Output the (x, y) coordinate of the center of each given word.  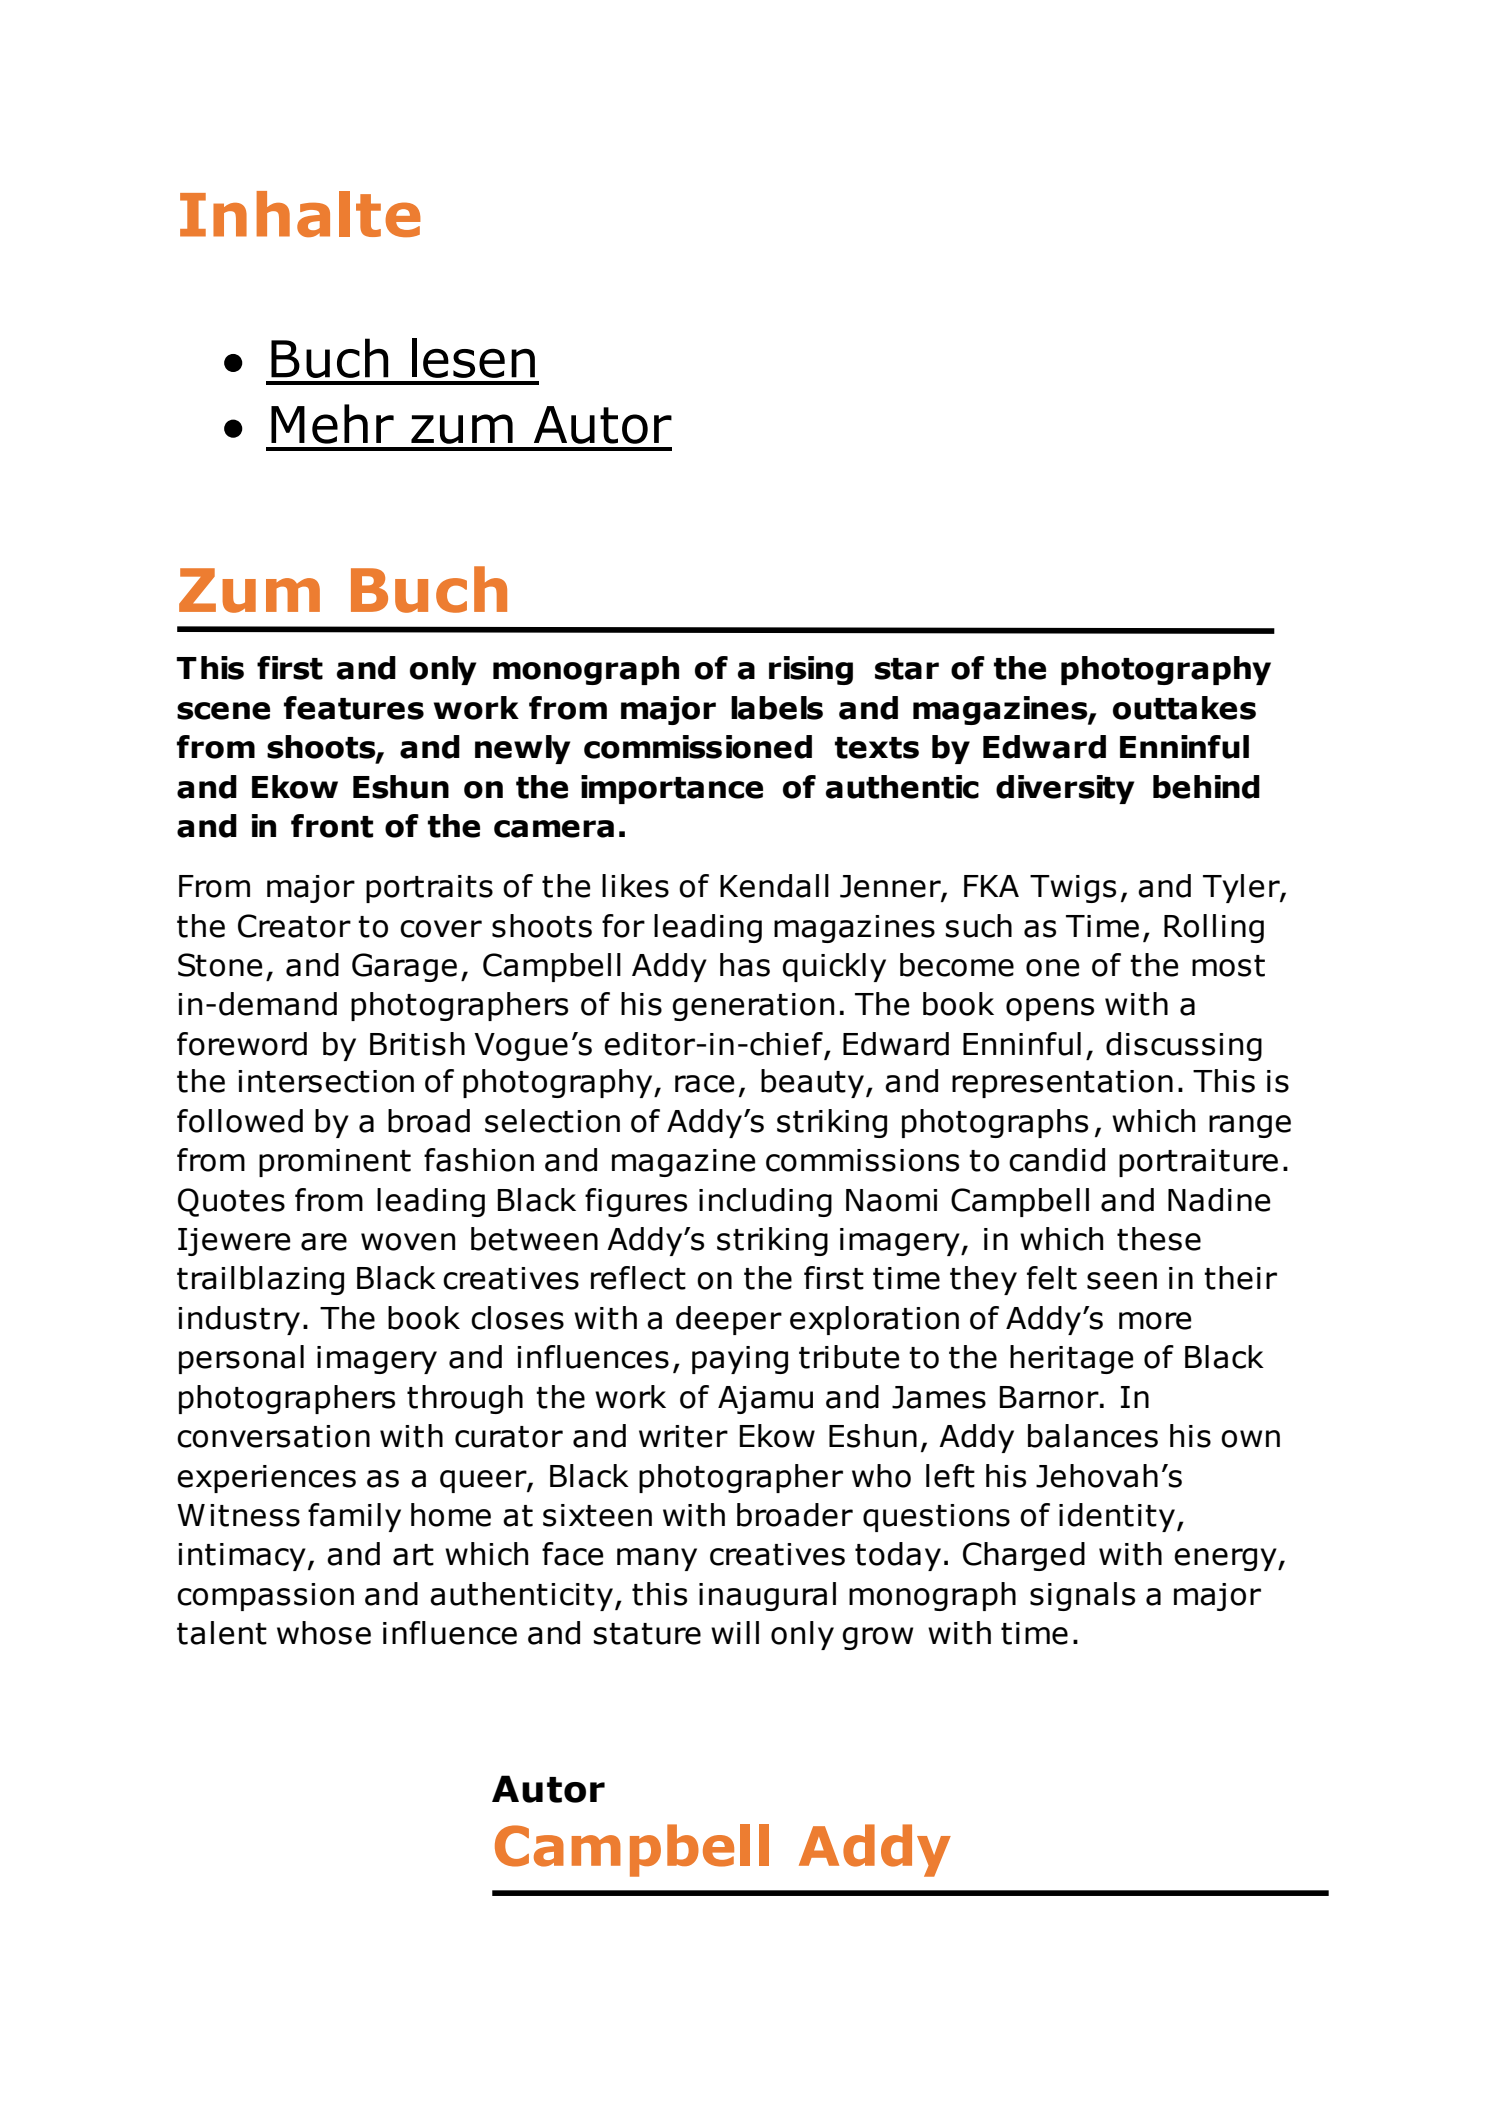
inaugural (767, 1596)
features (354, 708)
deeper (729, 1320)
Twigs (1073, 889)
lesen (473, 358)
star (907, 669)
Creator (294, 926)
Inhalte (300, 214)
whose (324, 1633)
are (324, 1242)
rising (811, 670)
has (745, 965)
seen (1122, 1281)
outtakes (1184, 708)
